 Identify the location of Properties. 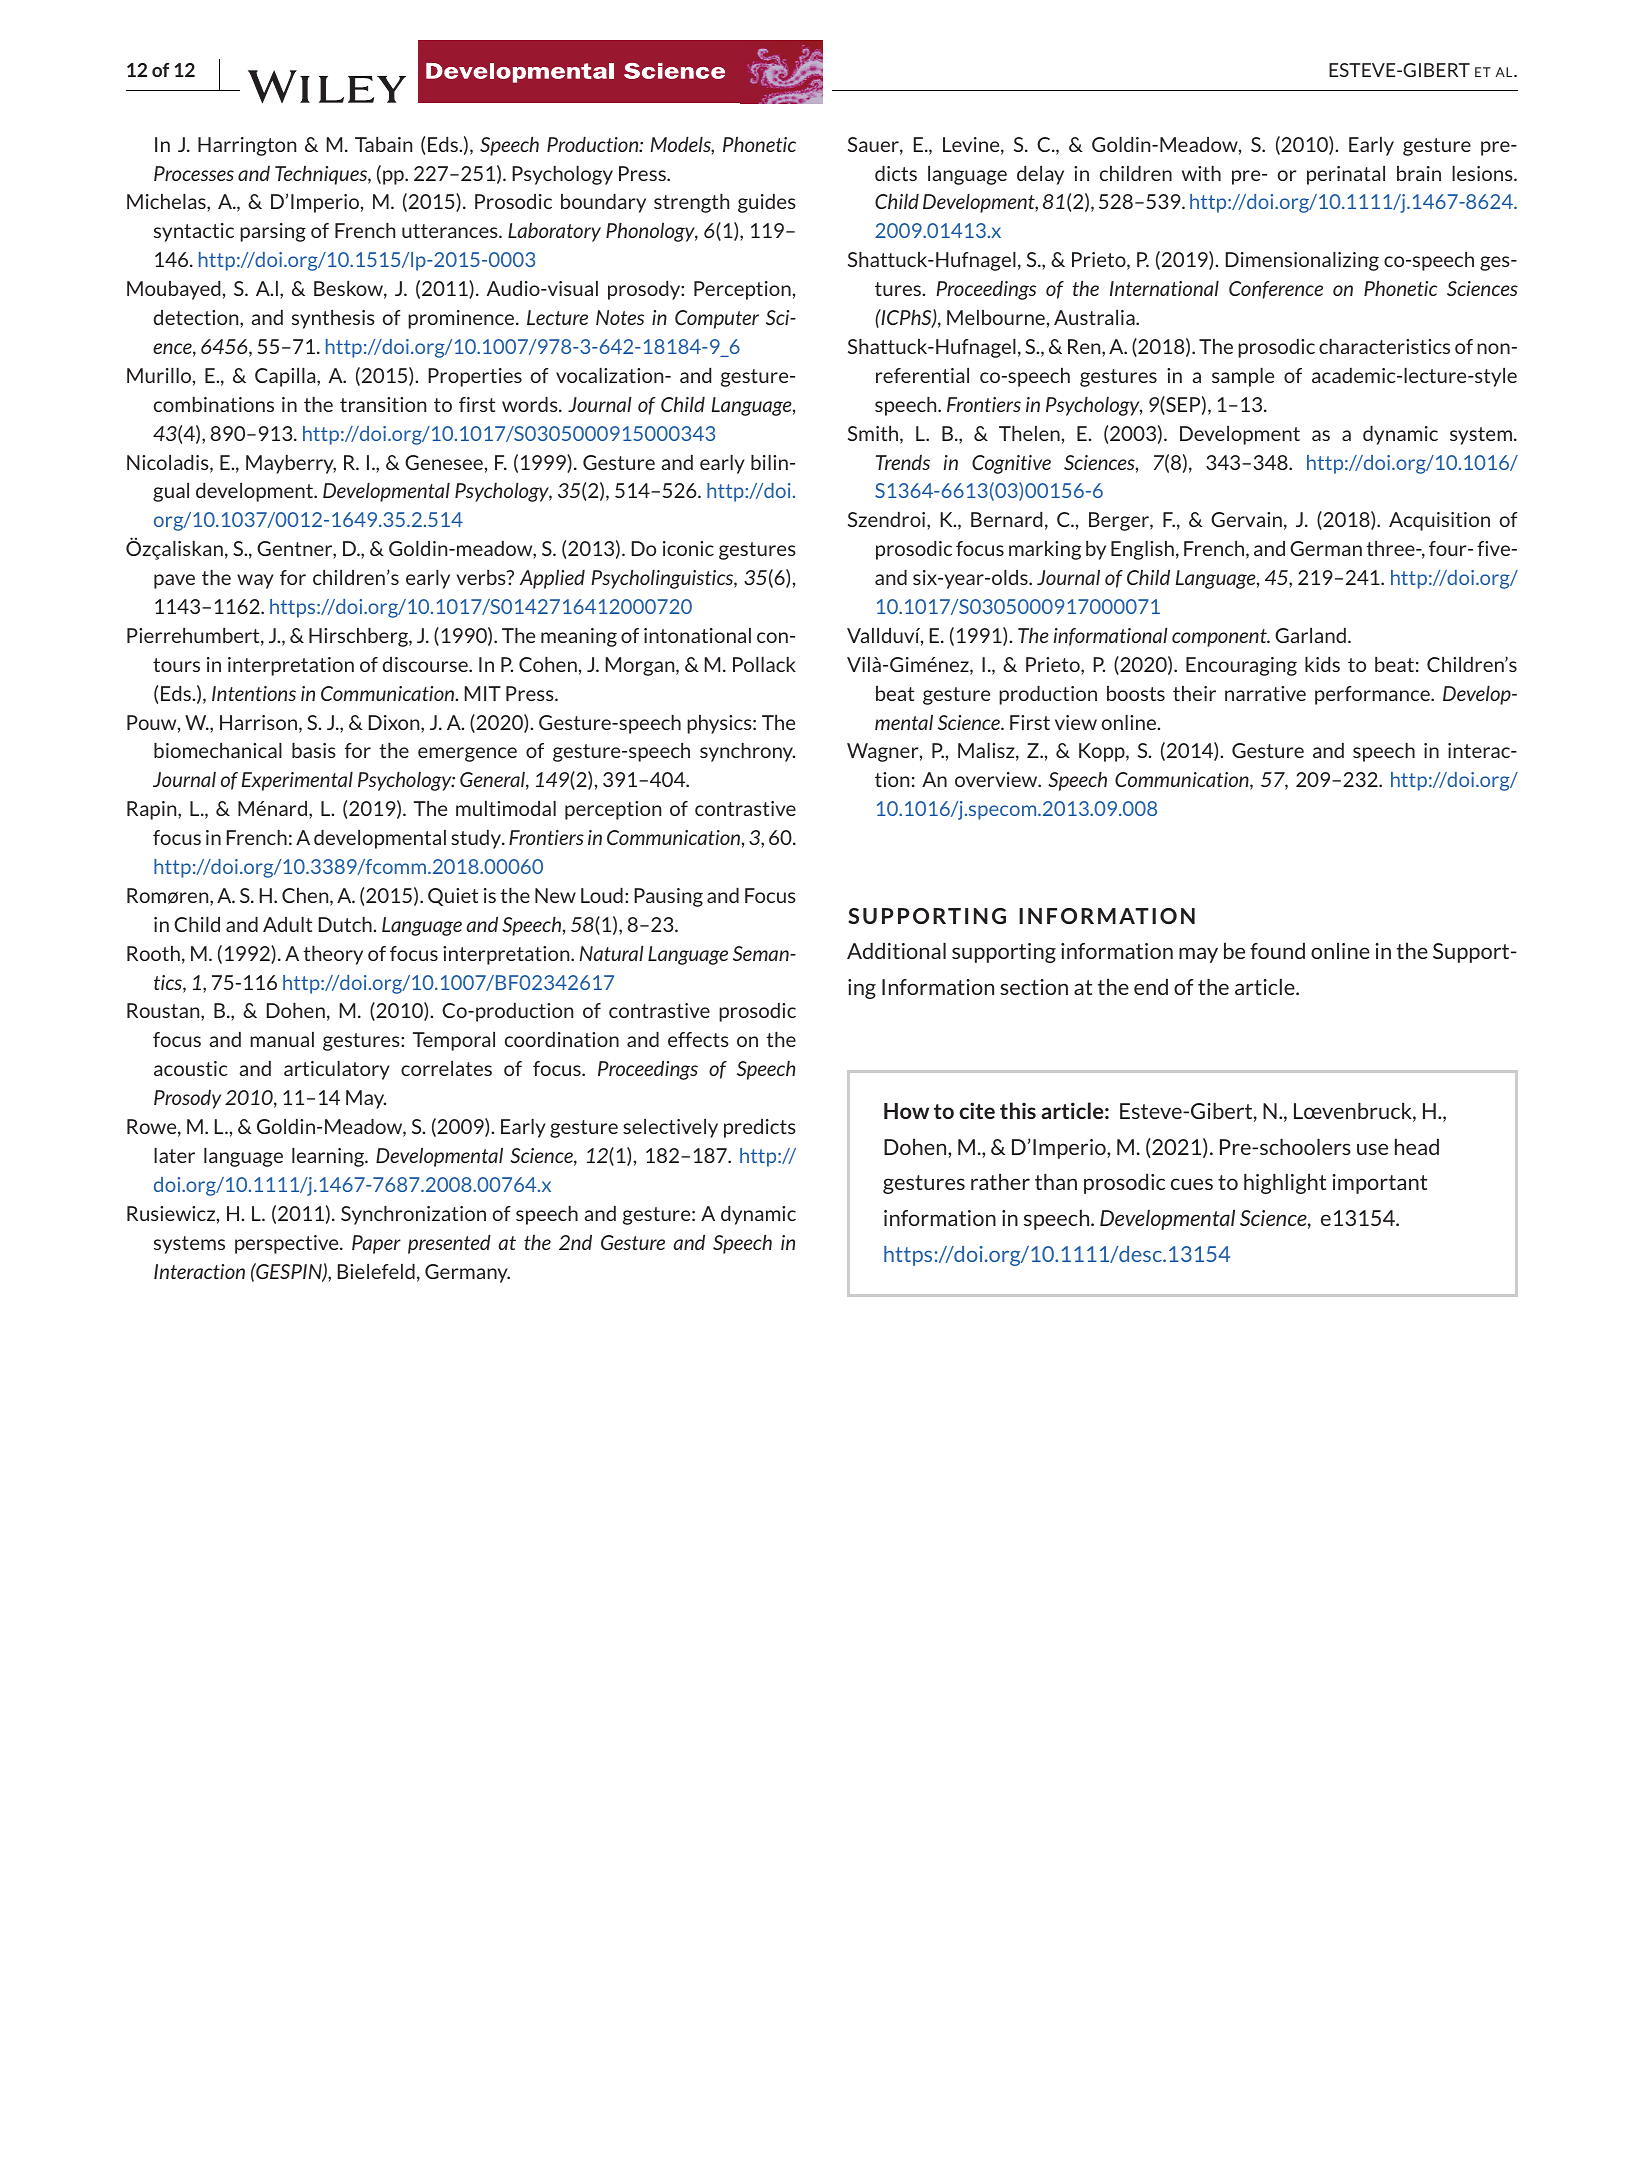
(475, 377).
